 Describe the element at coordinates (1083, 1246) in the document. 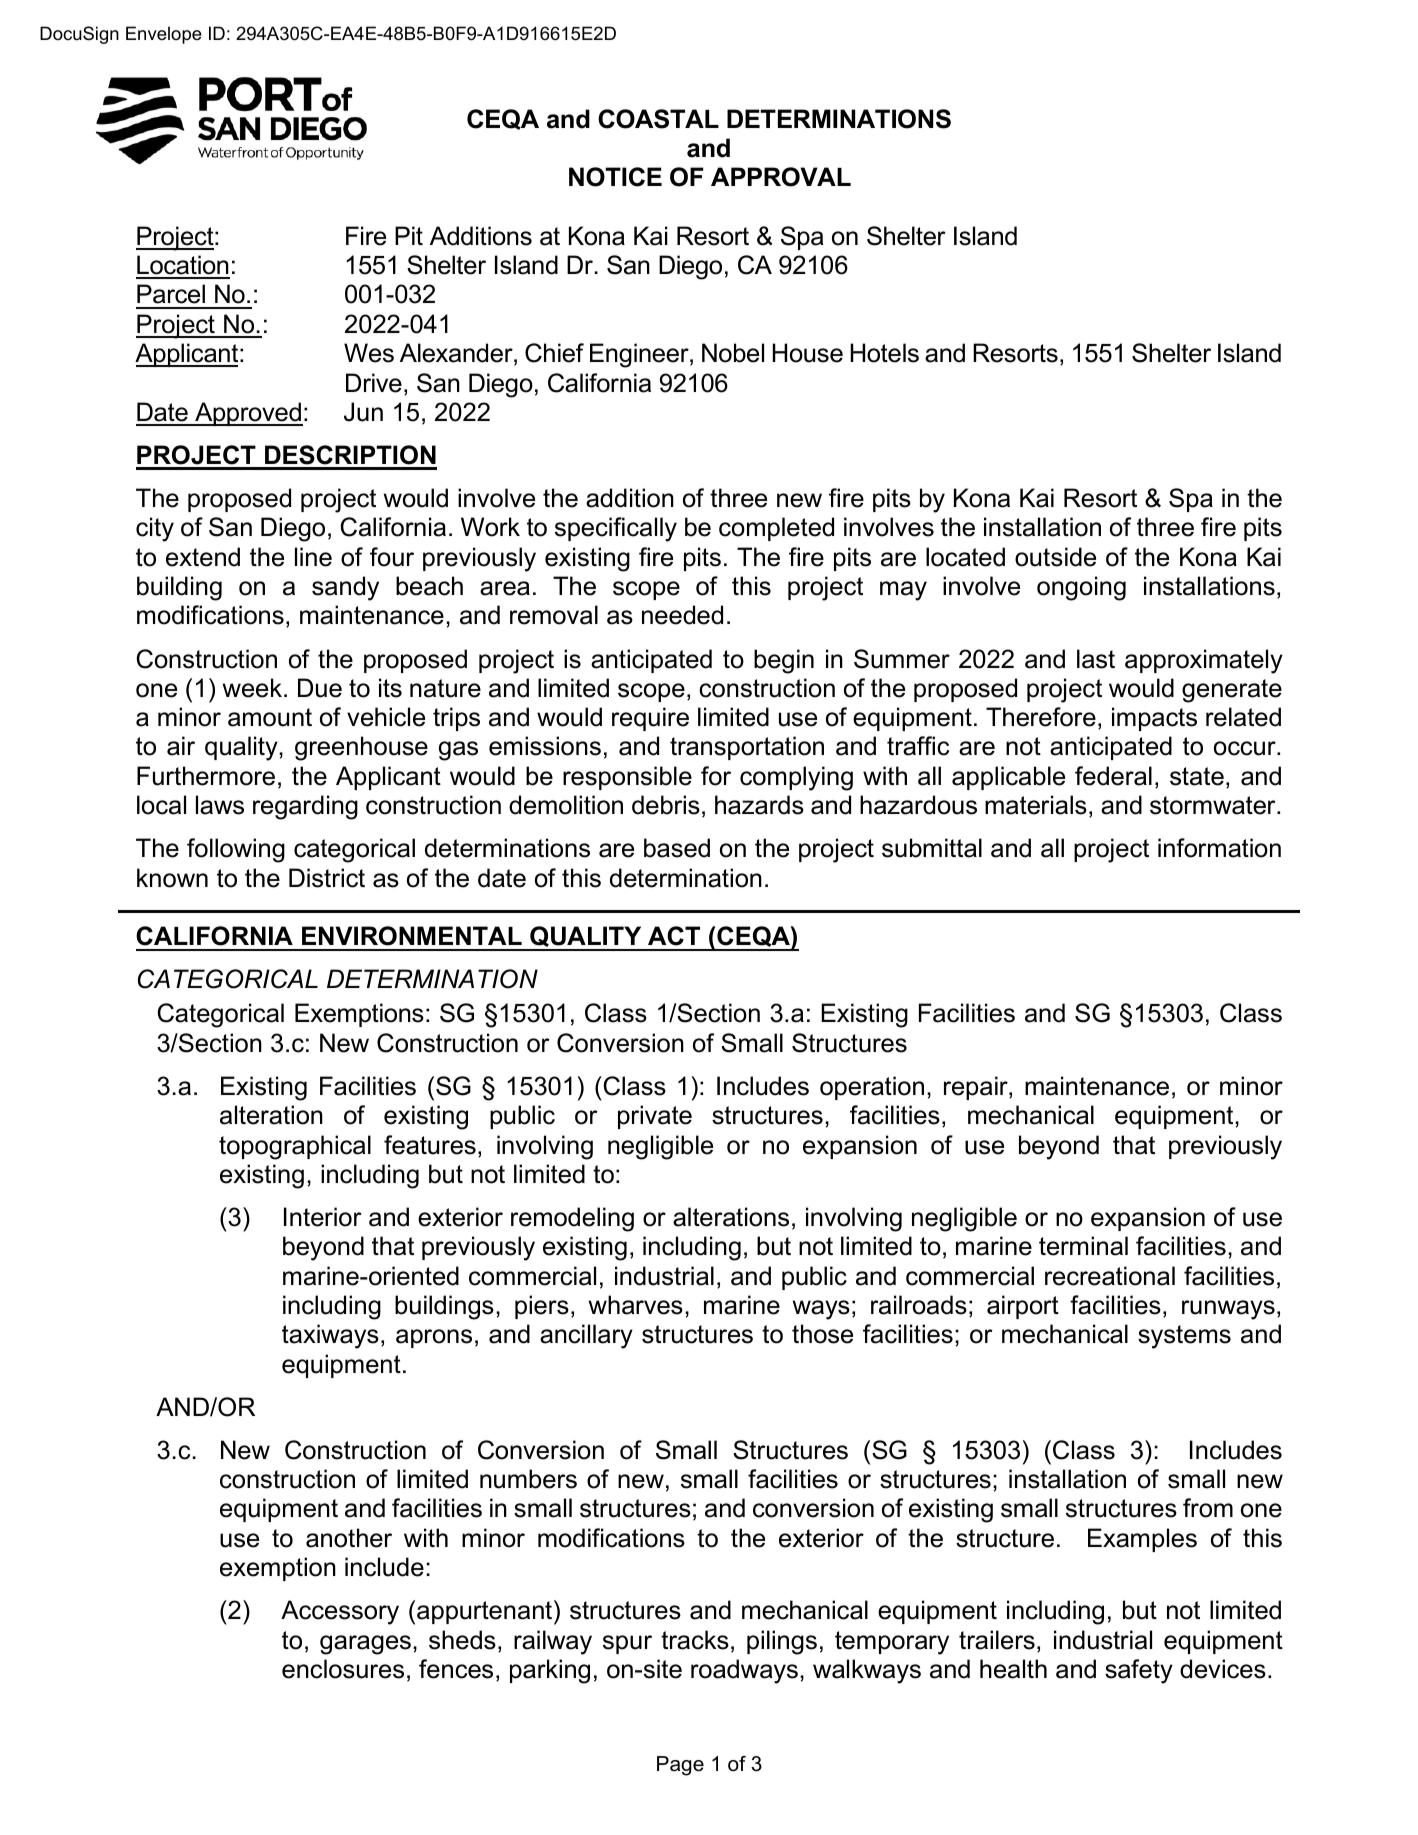

I see `terminal` at that location.
